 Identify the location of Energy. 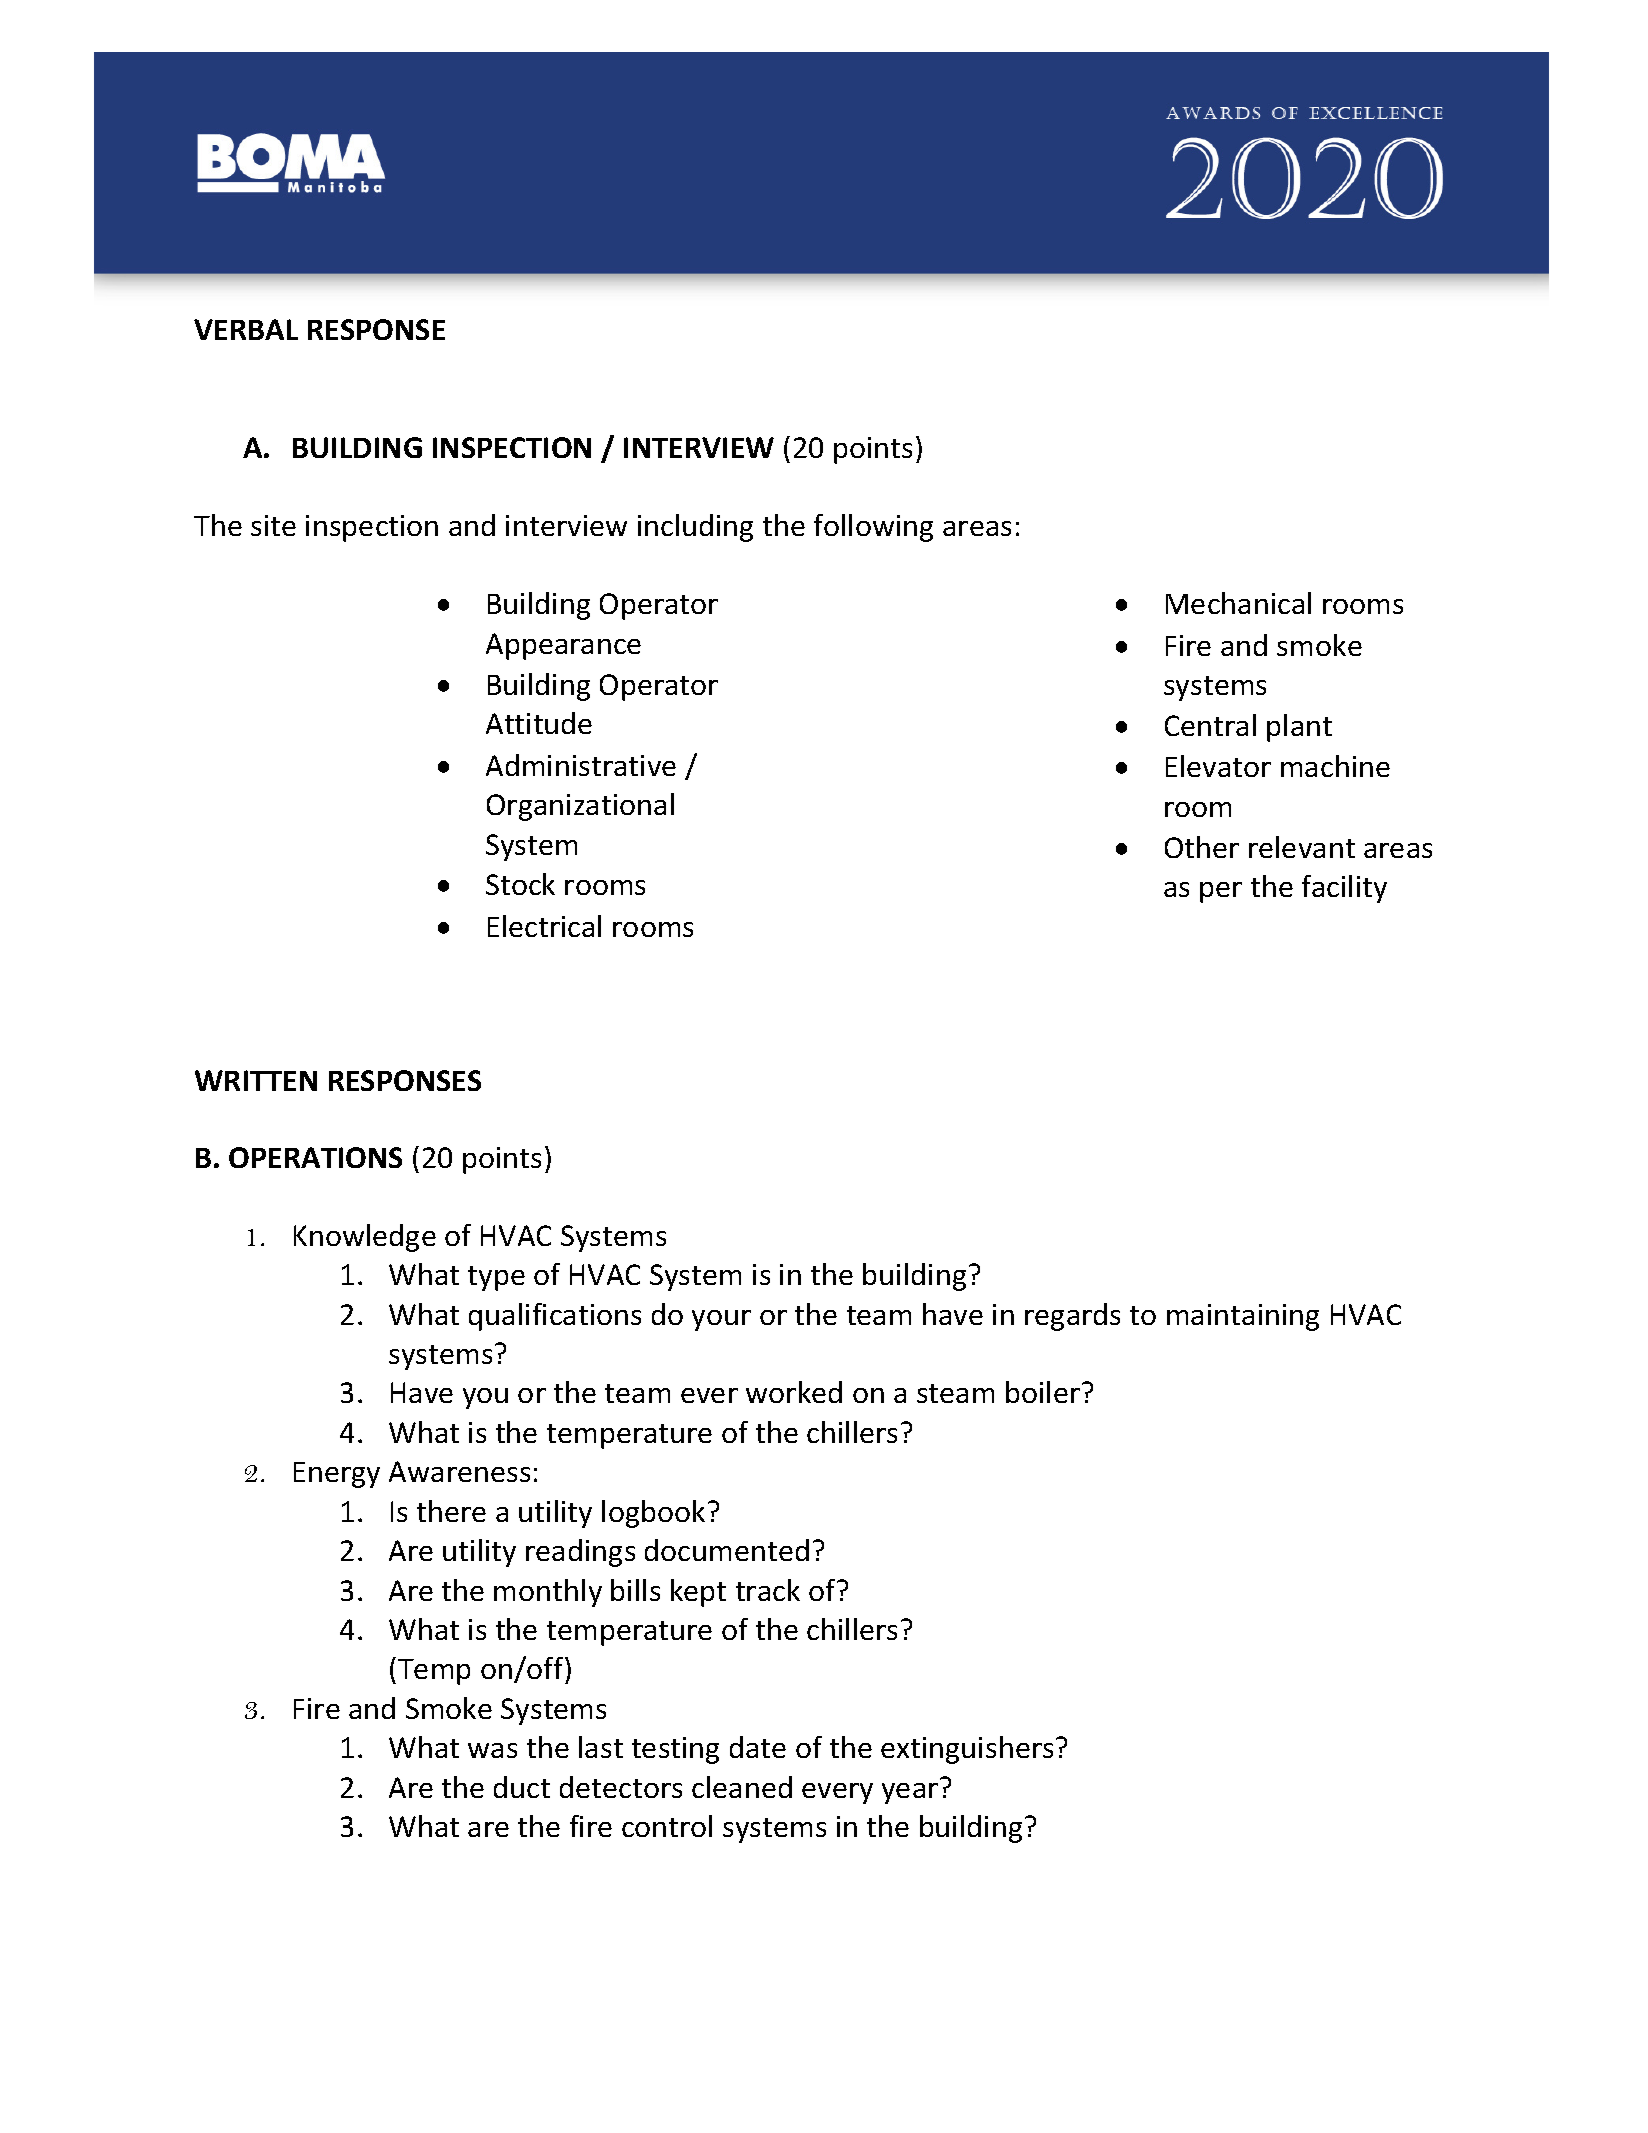
(337, 1475).
